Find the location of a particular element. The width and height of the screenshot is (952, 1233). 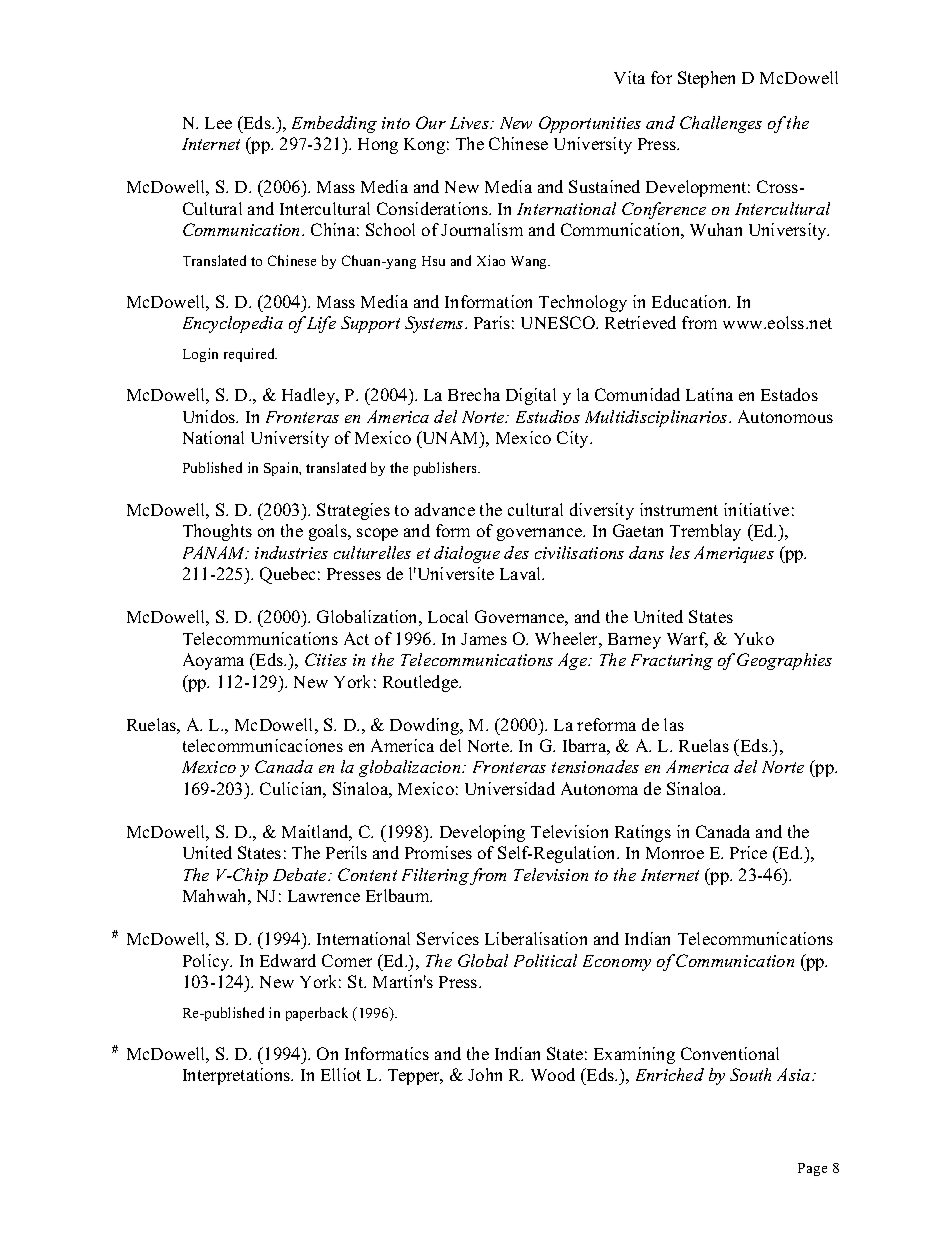

South is located at coordinates (750, 1074).
